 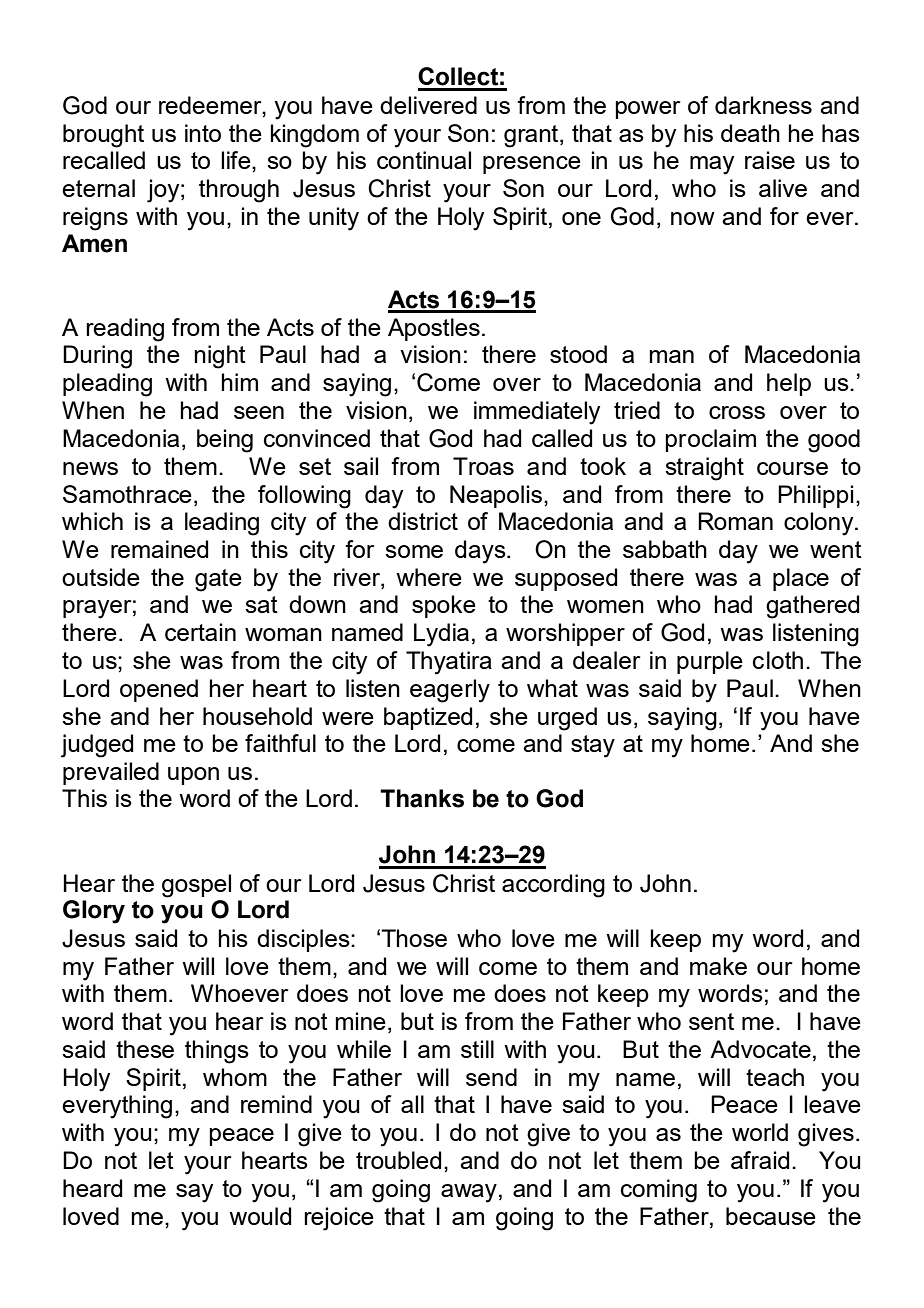 I want to click on opened, so click(x=159, y=690).
